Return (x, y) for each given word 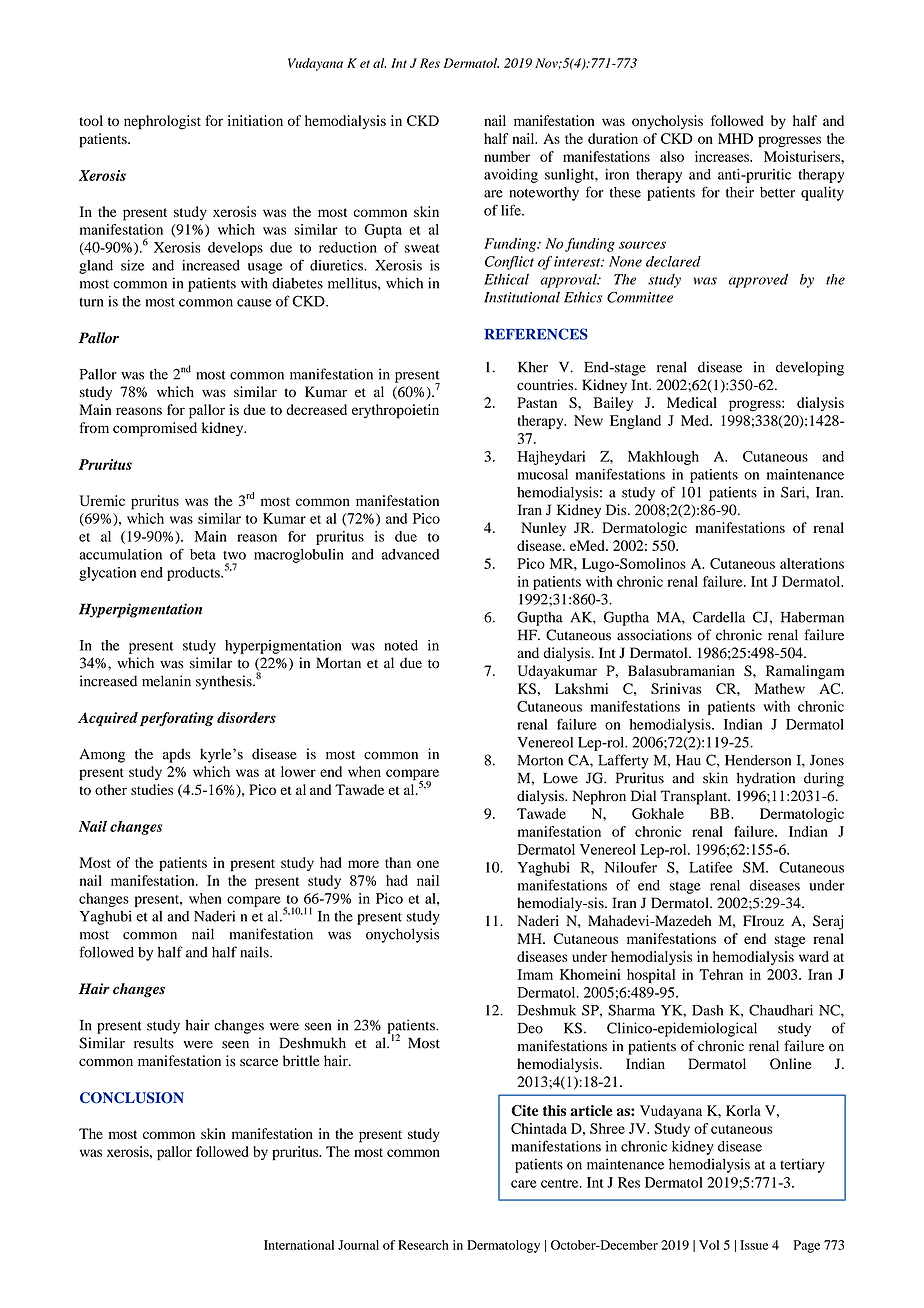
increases (723, 156)
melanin (166, 681)
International (299, 1245)
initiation (255, 120)
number (507, 156)
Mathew (780, 688)
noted (401, 645)
